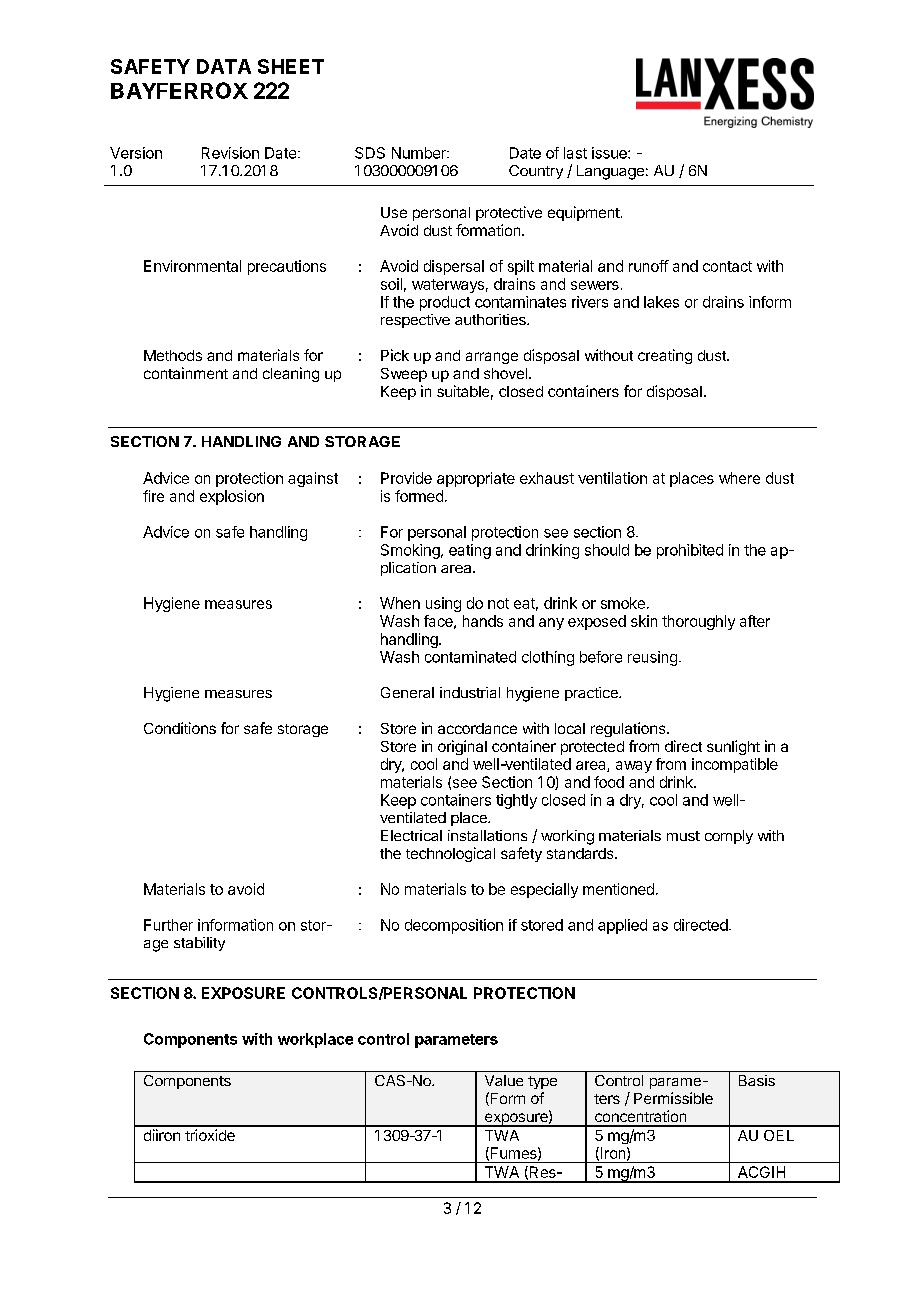 Image resolution: width=924 pixels, height=1308 pixels. What do you see at coordinates (739, 478) in the screenshot?
I see `where` at bounding box center [739, 478].
